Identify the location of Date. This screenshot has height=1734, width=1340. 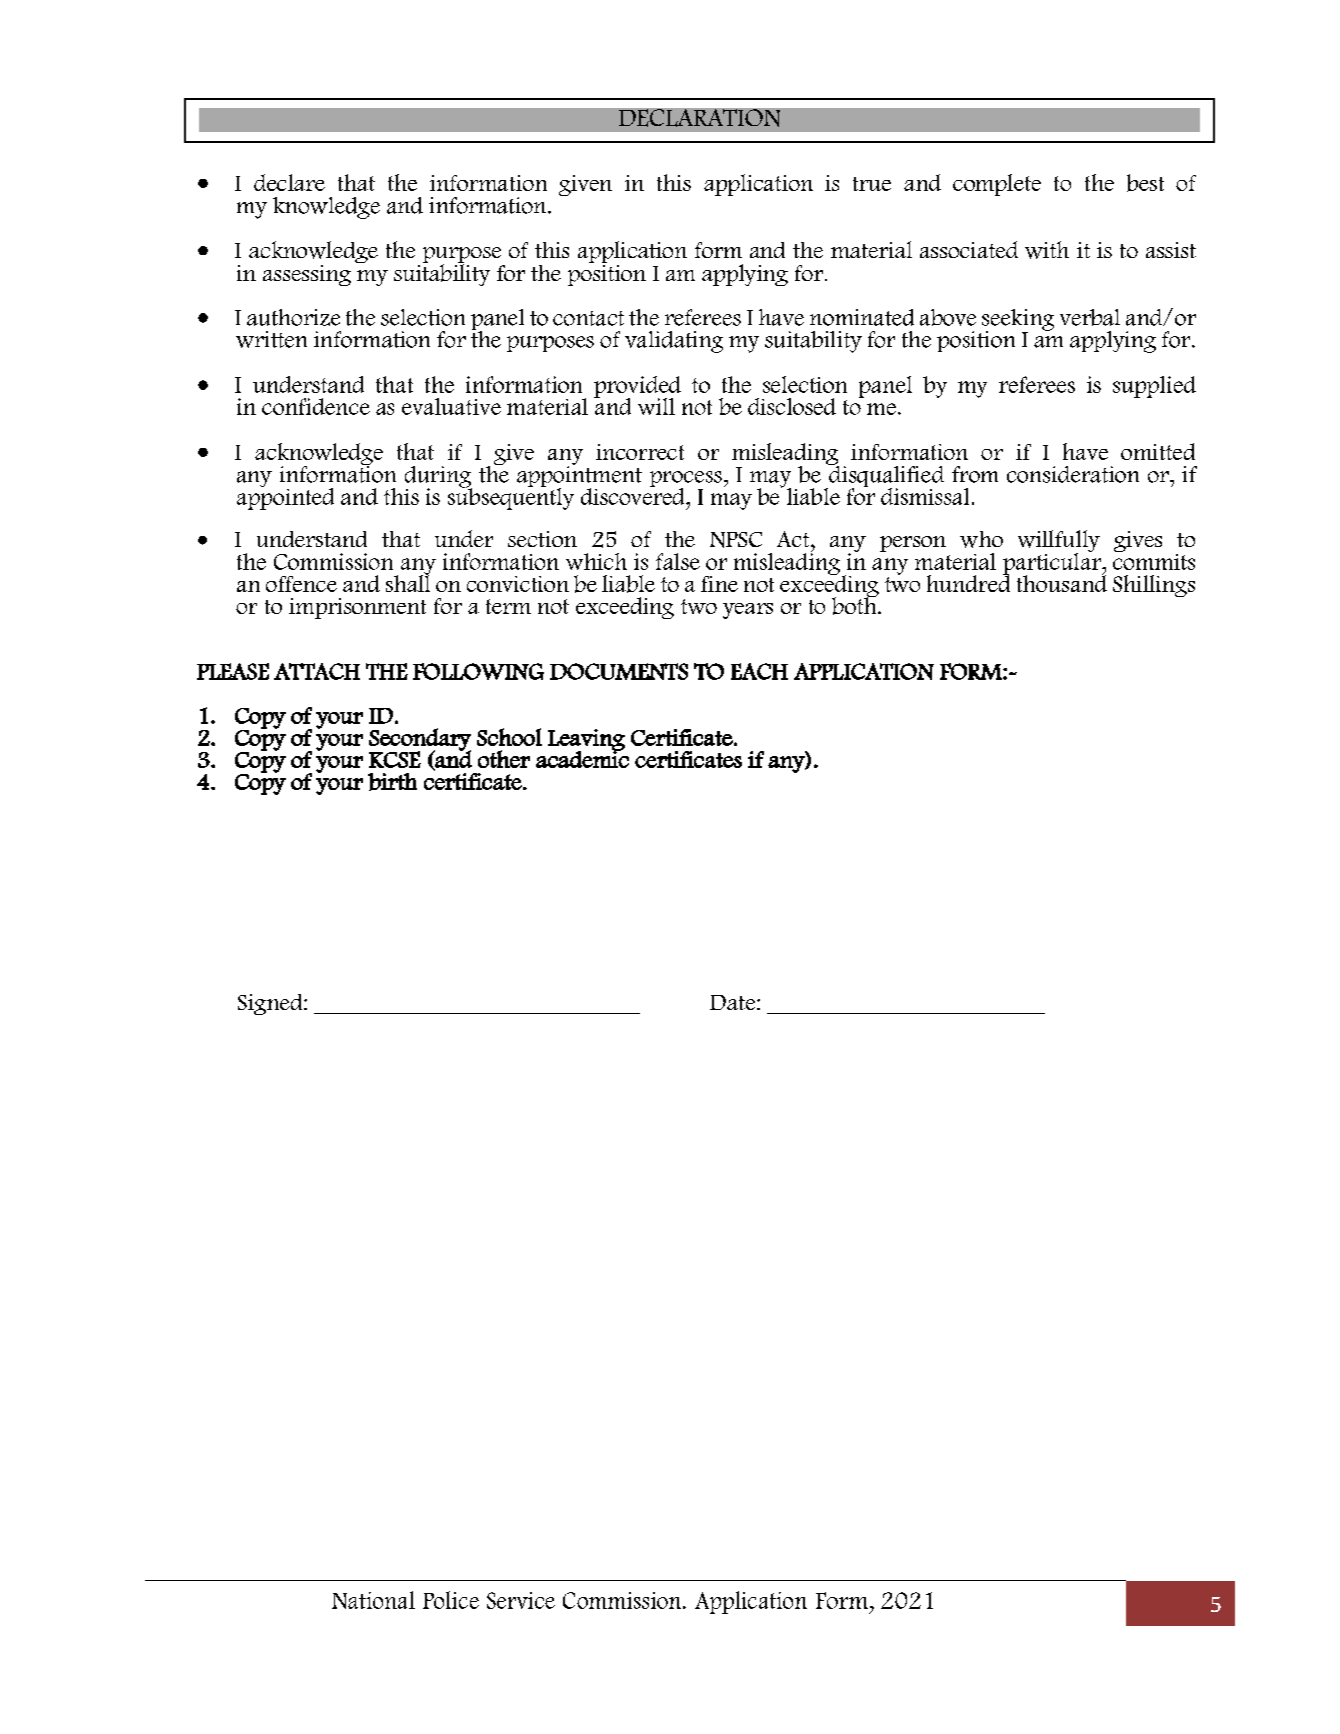
(734, 1002).
